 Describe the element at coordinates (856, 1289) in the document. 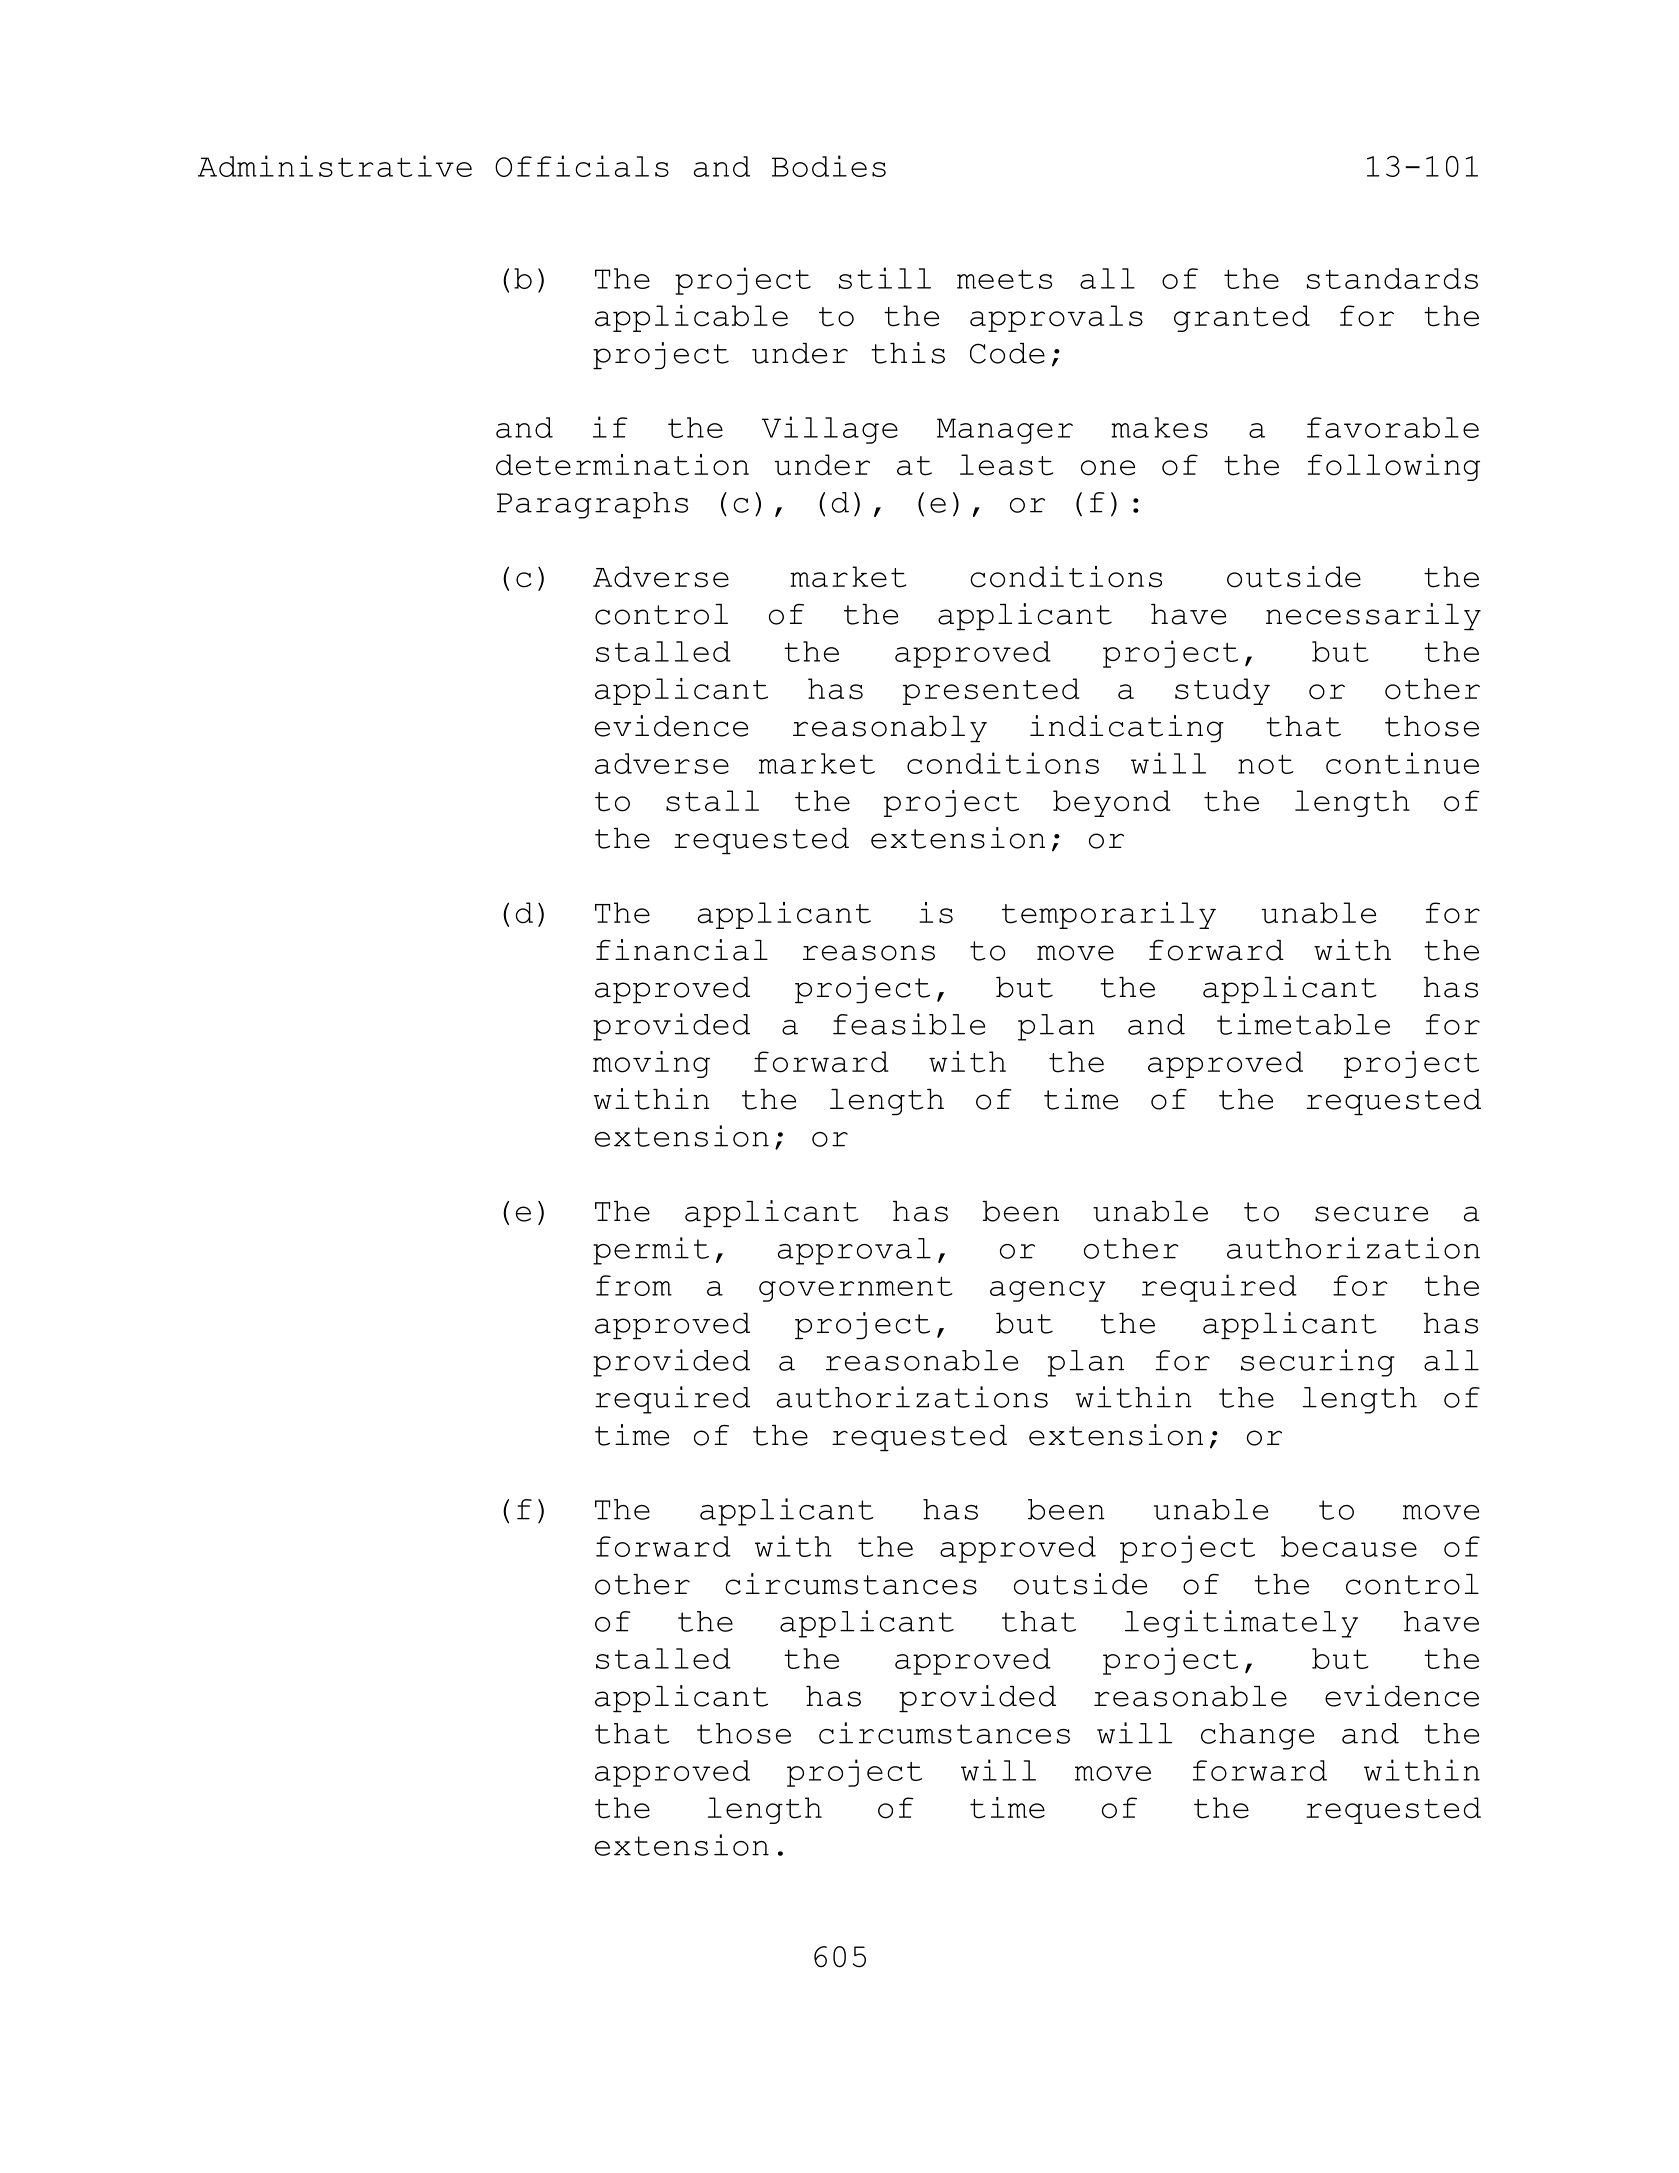

I see `government` at that location.
